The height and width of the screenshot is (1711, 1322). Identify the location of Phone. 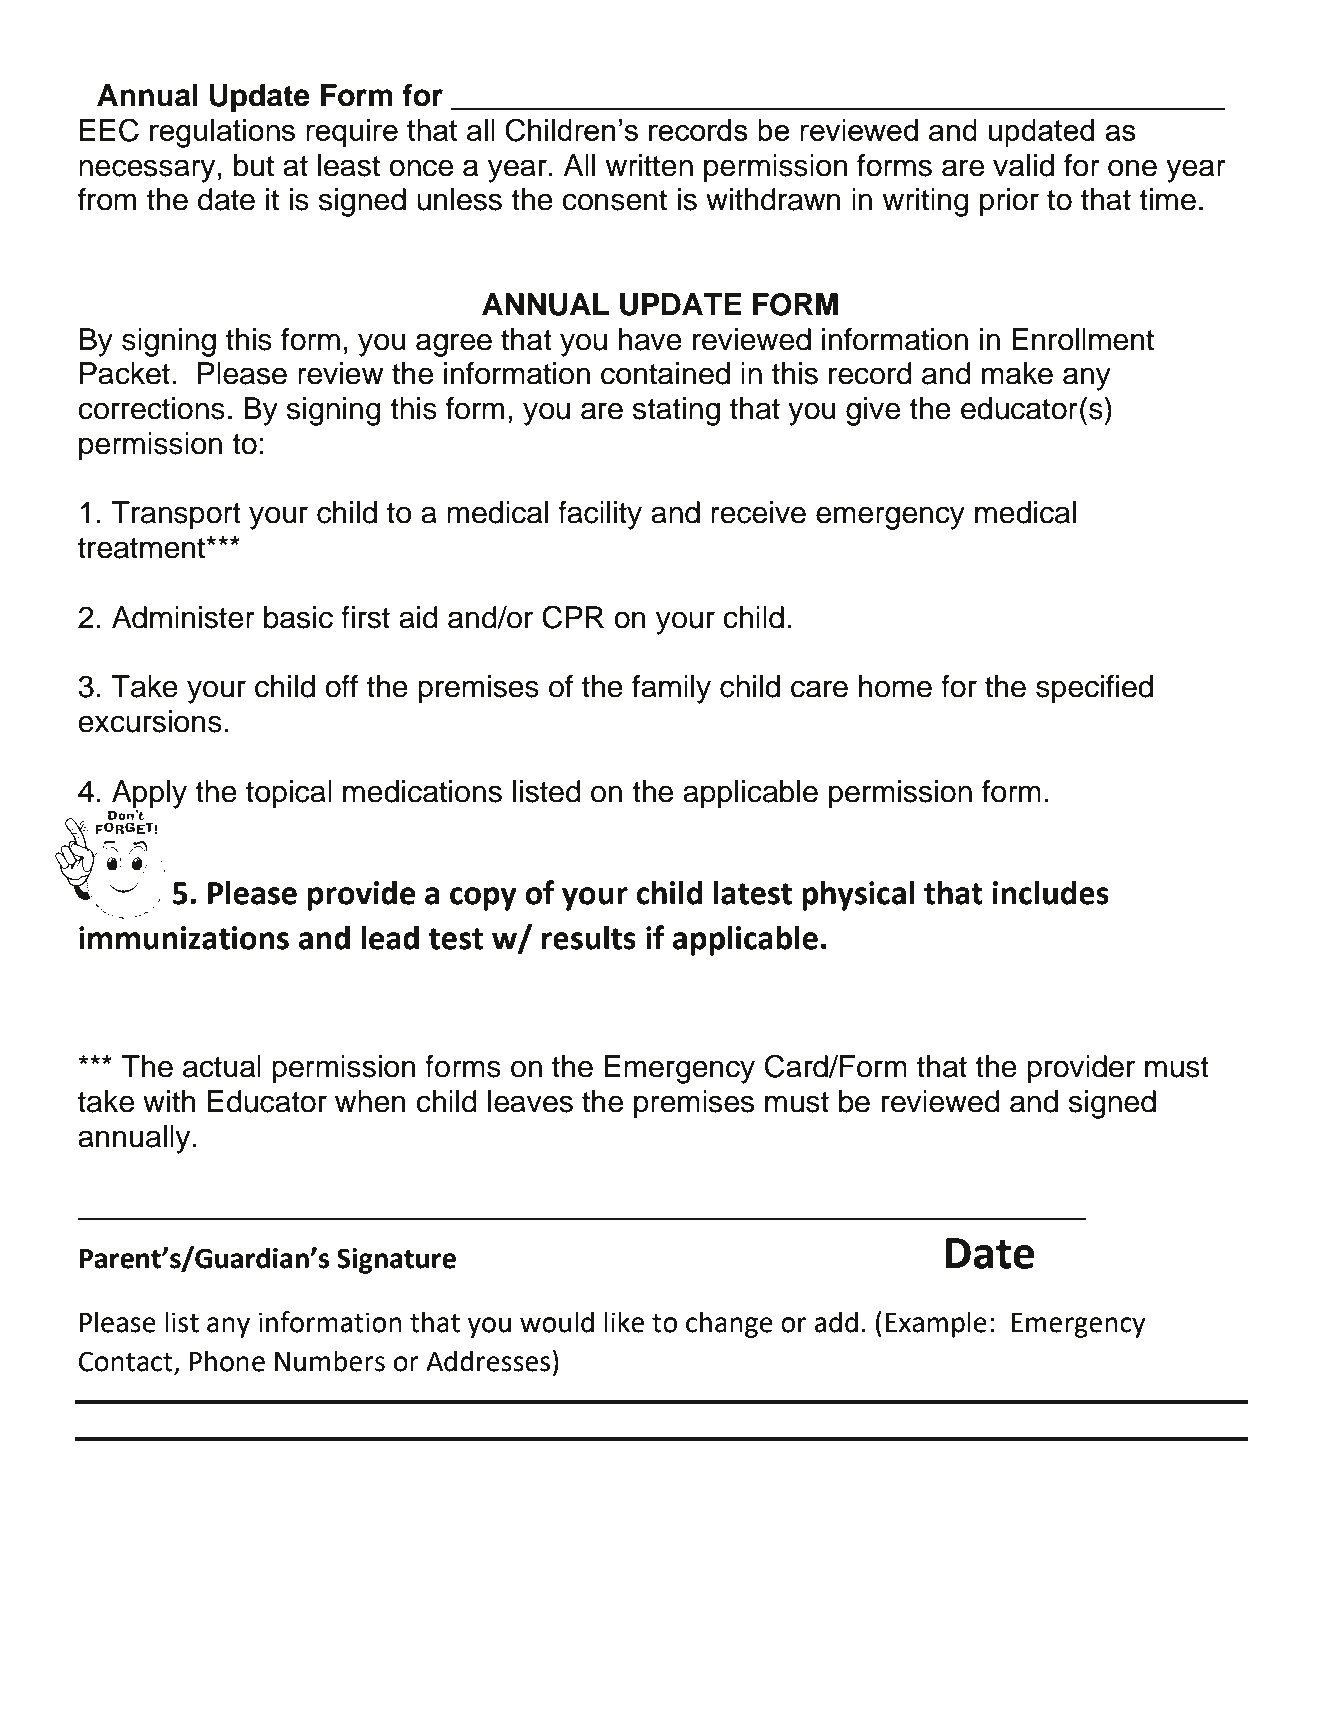
(227, 1361).
